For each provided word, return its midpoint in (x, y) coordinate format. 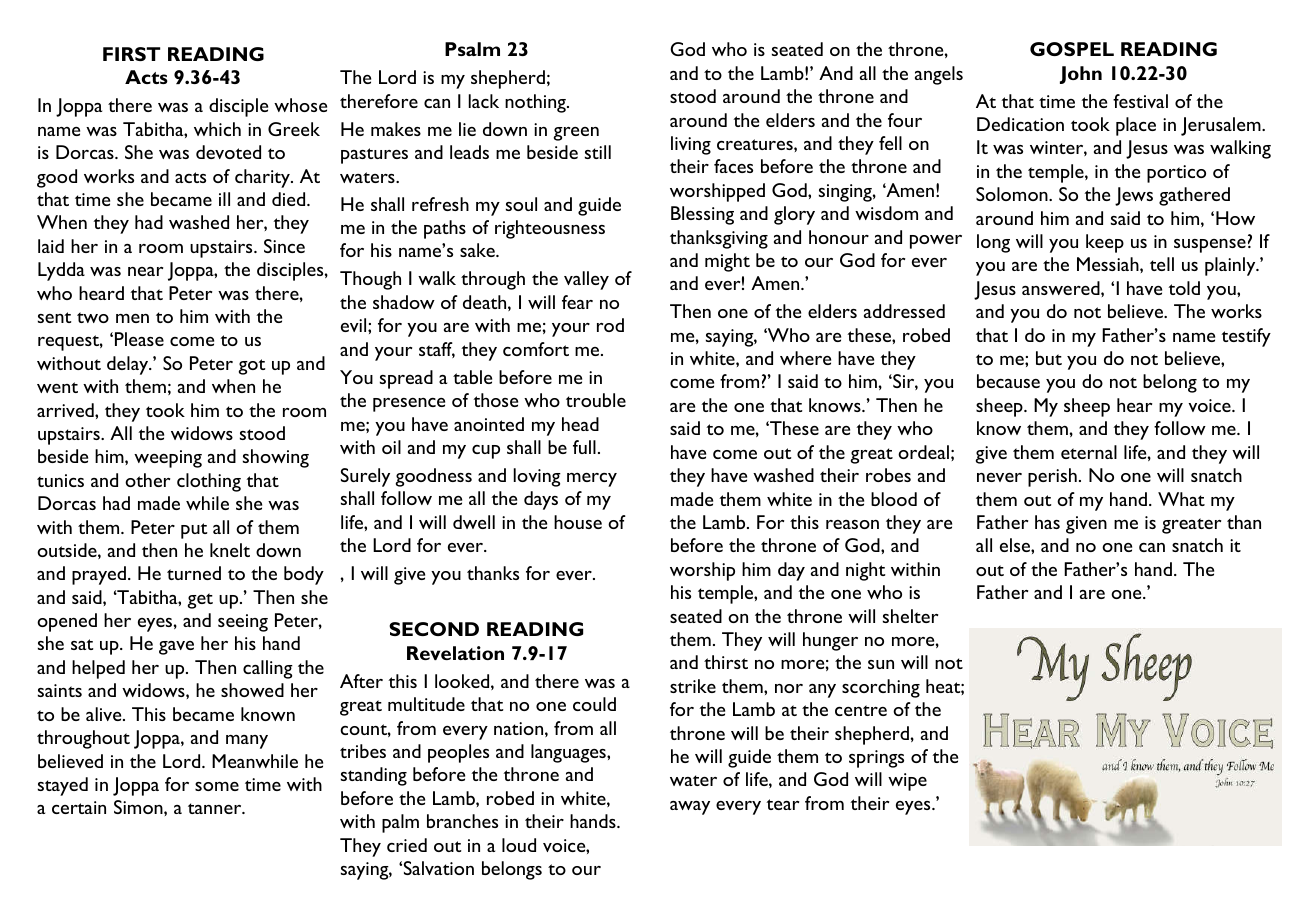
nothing (536, 103)
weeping (168, 459)
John (1081, 75)
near (145, 271)
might (727, 262)
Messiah (1109, 264)
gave (176, 648)
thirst (726, 662)
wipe (907, 782)
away (690, 808)
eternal (1089, 452)
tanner (216, 808)
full (584, 447)
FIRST (131, 54)
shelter (910, 616)
